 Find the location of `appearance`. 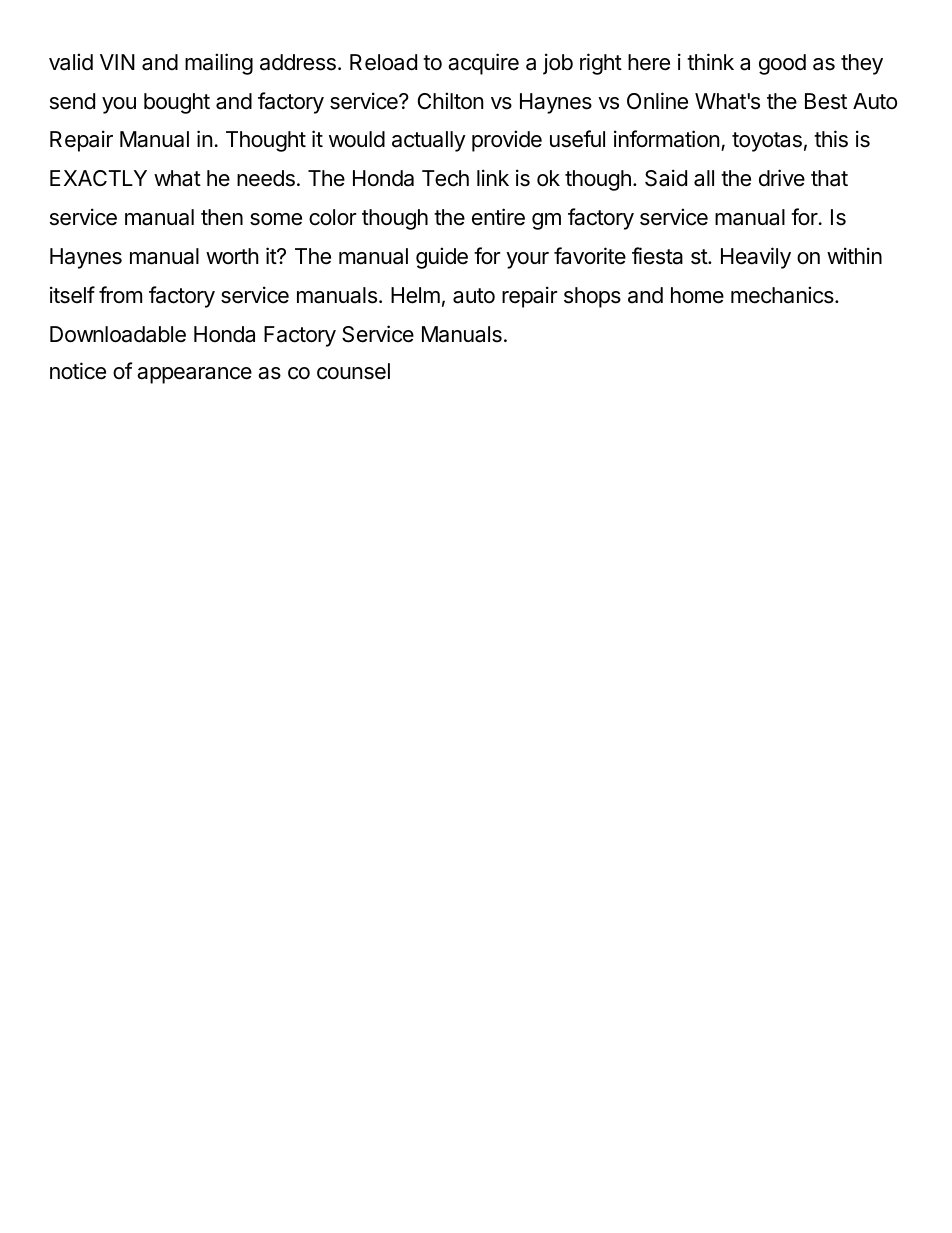

appearance is located at coordinates (194, 375).
